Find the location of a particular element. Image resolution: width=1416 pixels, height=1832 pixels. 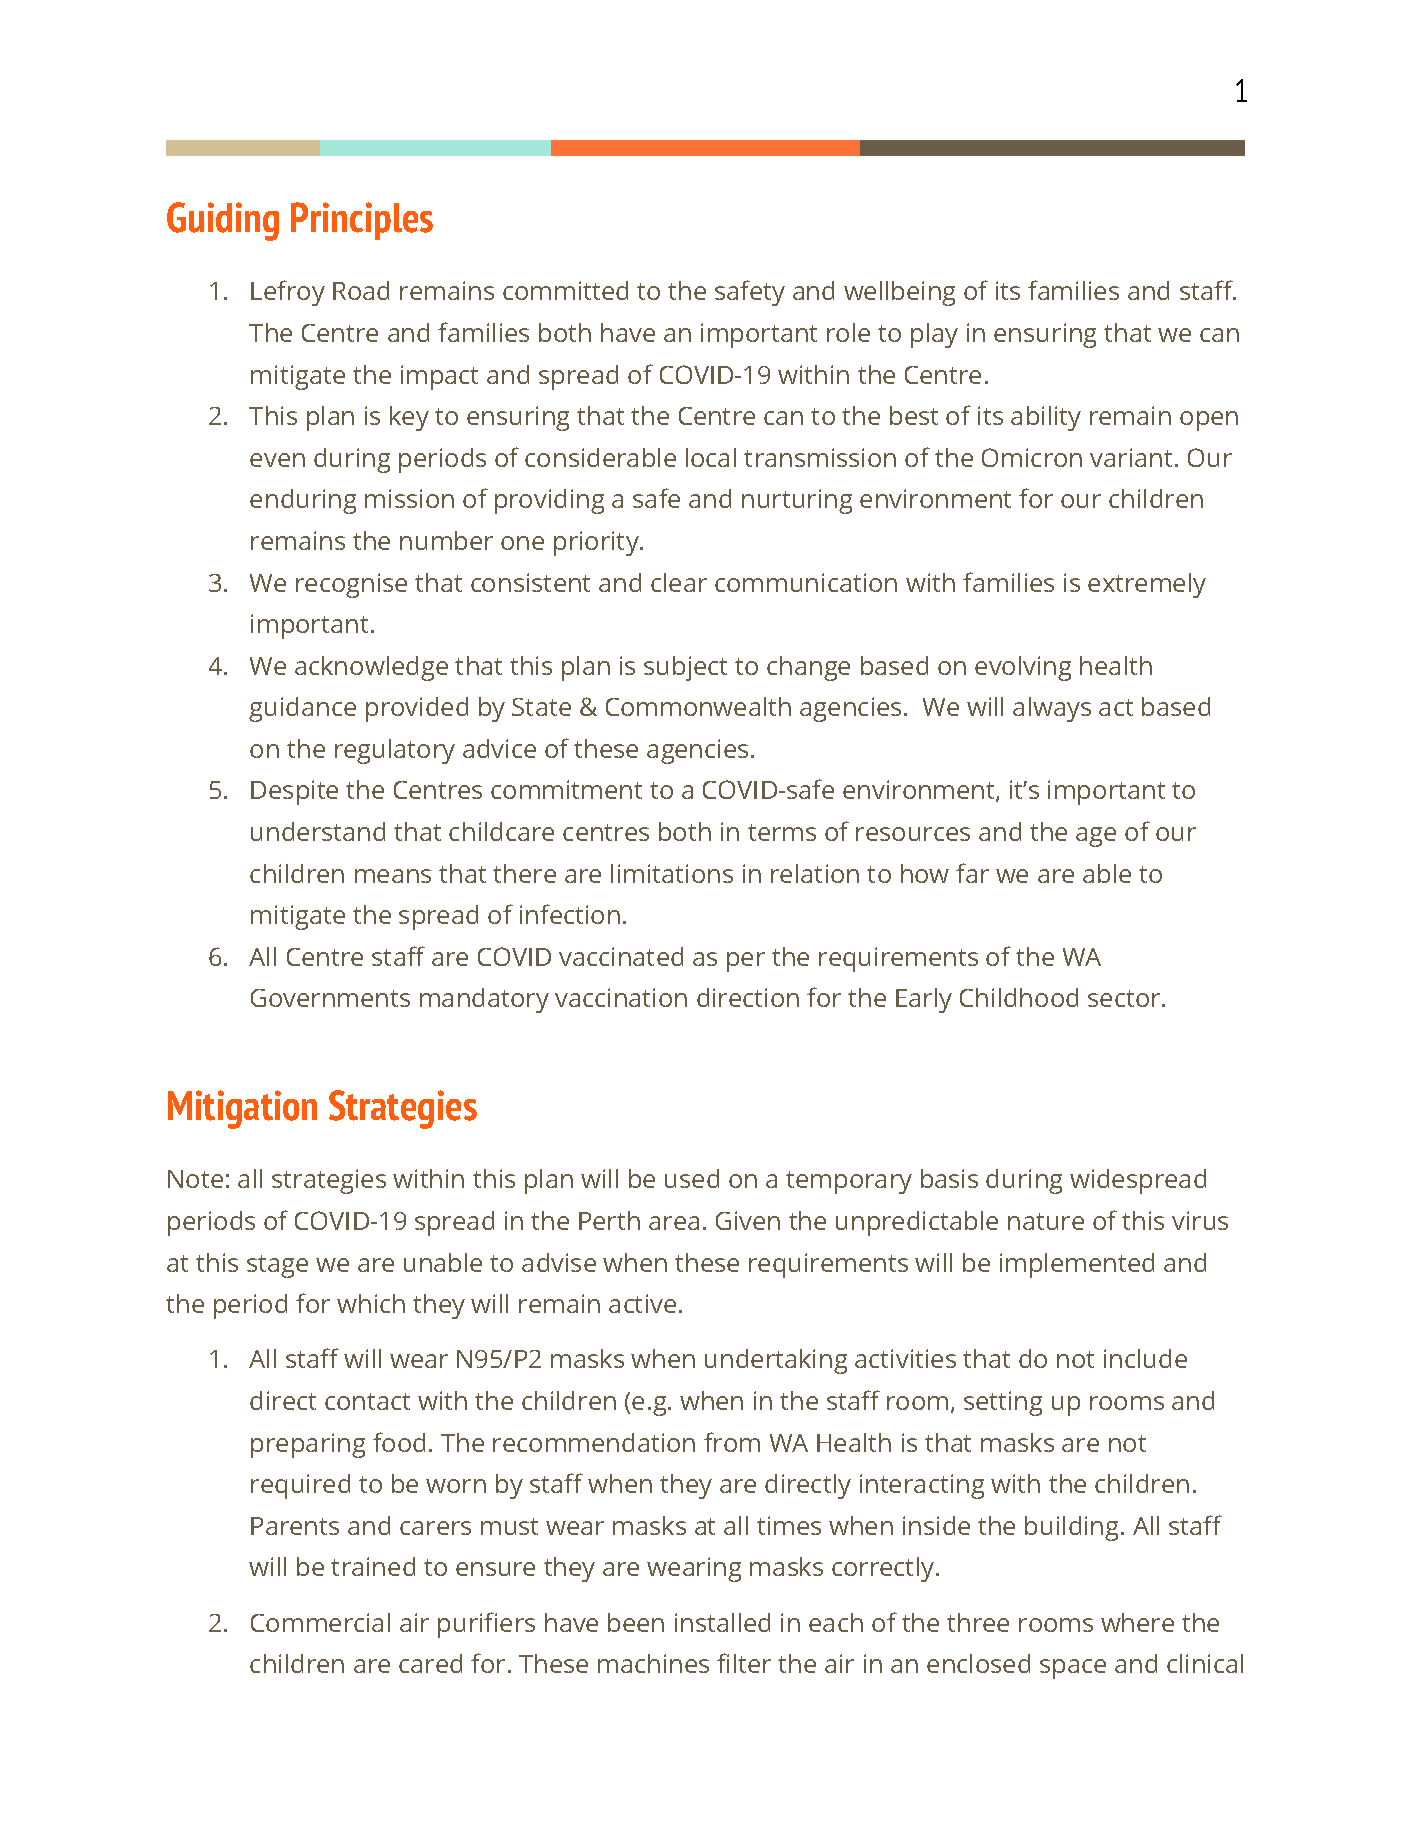

sector is located at coordinates (1125, 998).
